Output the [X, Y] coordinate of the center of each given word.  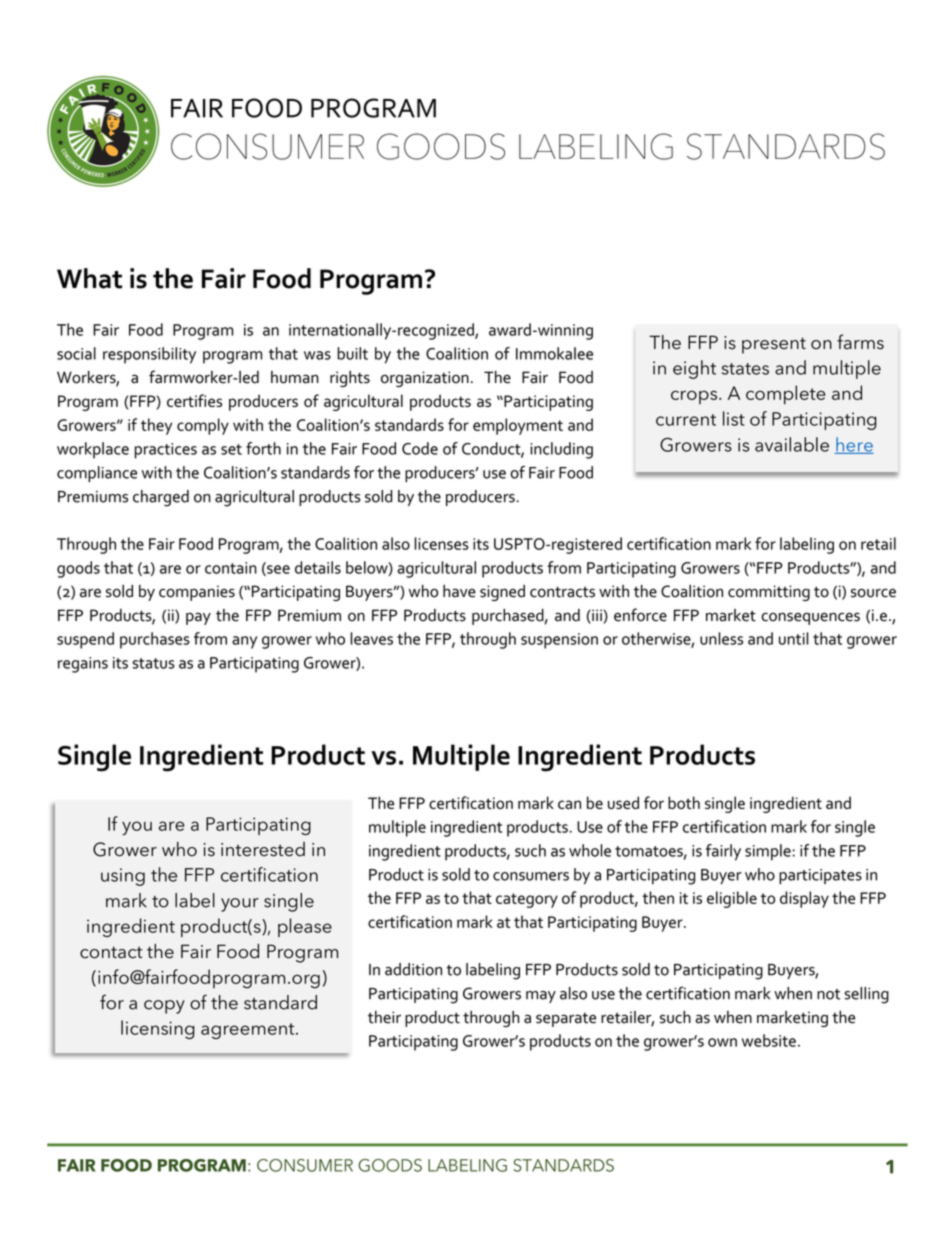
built [352, 353]
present [774, 345]
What [89, 278]
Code [420, 448]
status [153, 663]
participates [820, 876]
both [684, 802]
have [459, 591]
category [527, 900]
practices [166, 451]
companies [197, 593]
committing [769, 593]
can [569, 804]
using [123, 877]
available [792, 444]
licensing [158, 1029]
